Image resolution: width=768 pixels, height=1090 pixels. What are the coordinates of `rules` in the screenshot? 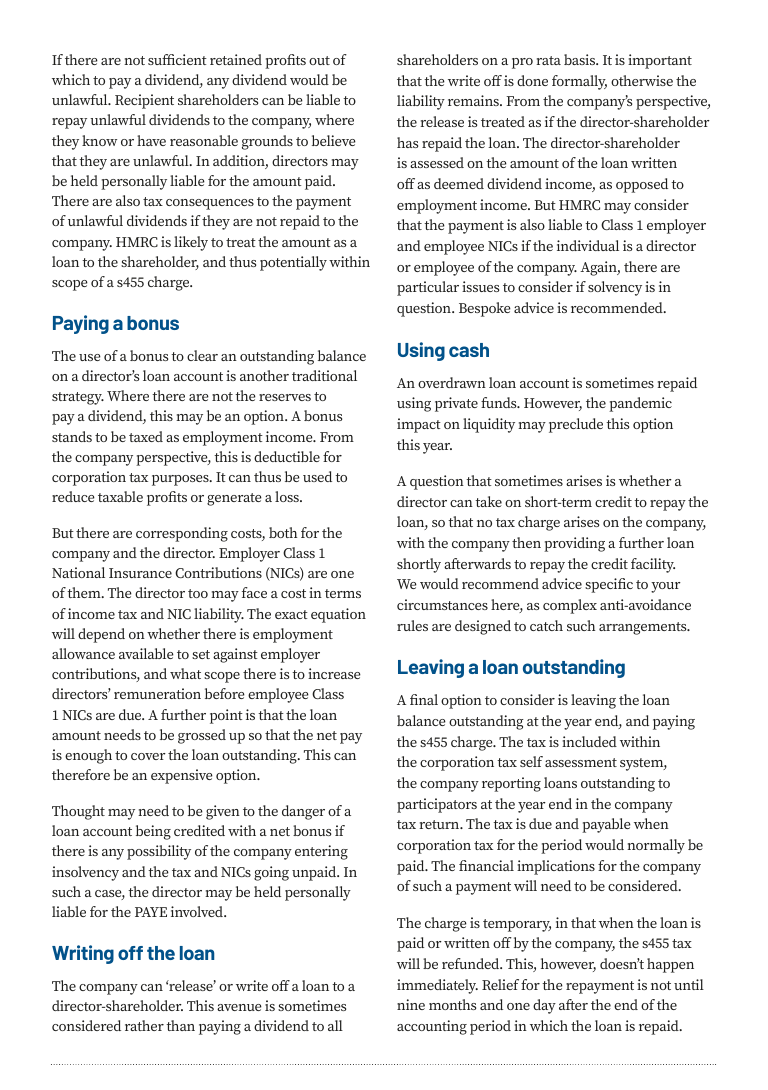 It's located at (412, 625).
